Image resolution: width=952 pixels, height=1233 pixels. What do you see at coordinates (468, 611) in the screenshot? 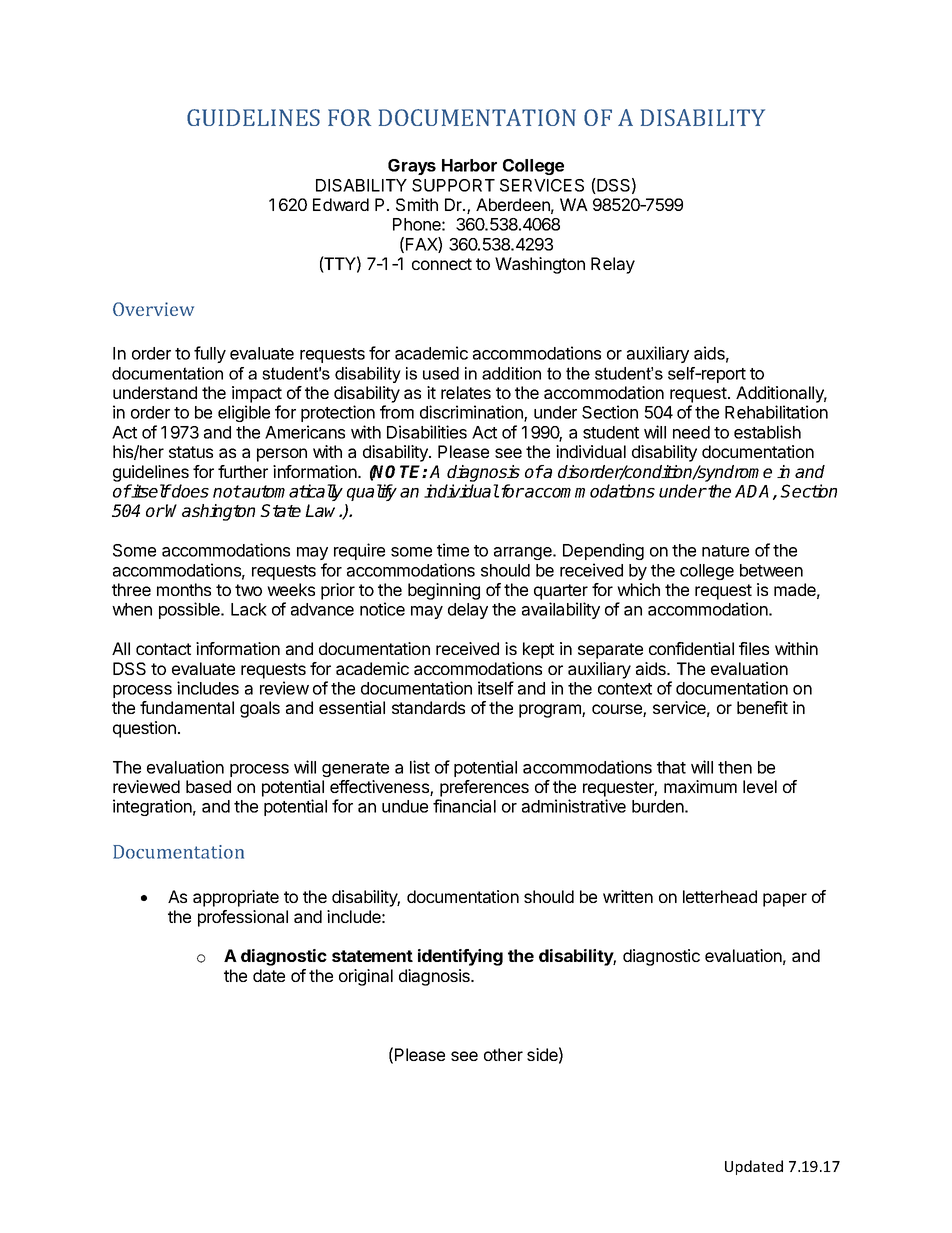
I see `delay` at bounding box center [468, 611].
